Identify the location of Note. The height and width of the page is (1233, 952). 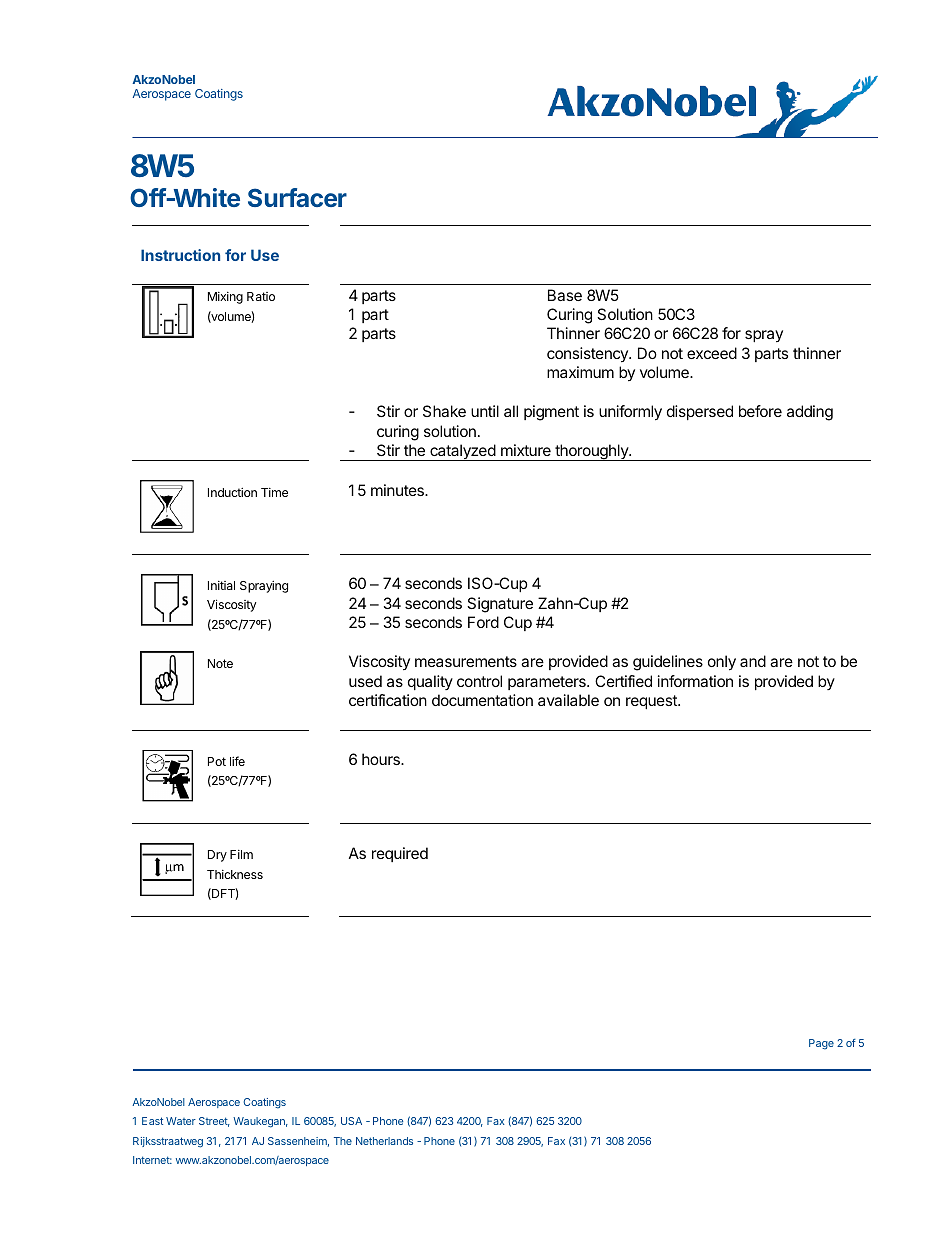
(220, 663).
